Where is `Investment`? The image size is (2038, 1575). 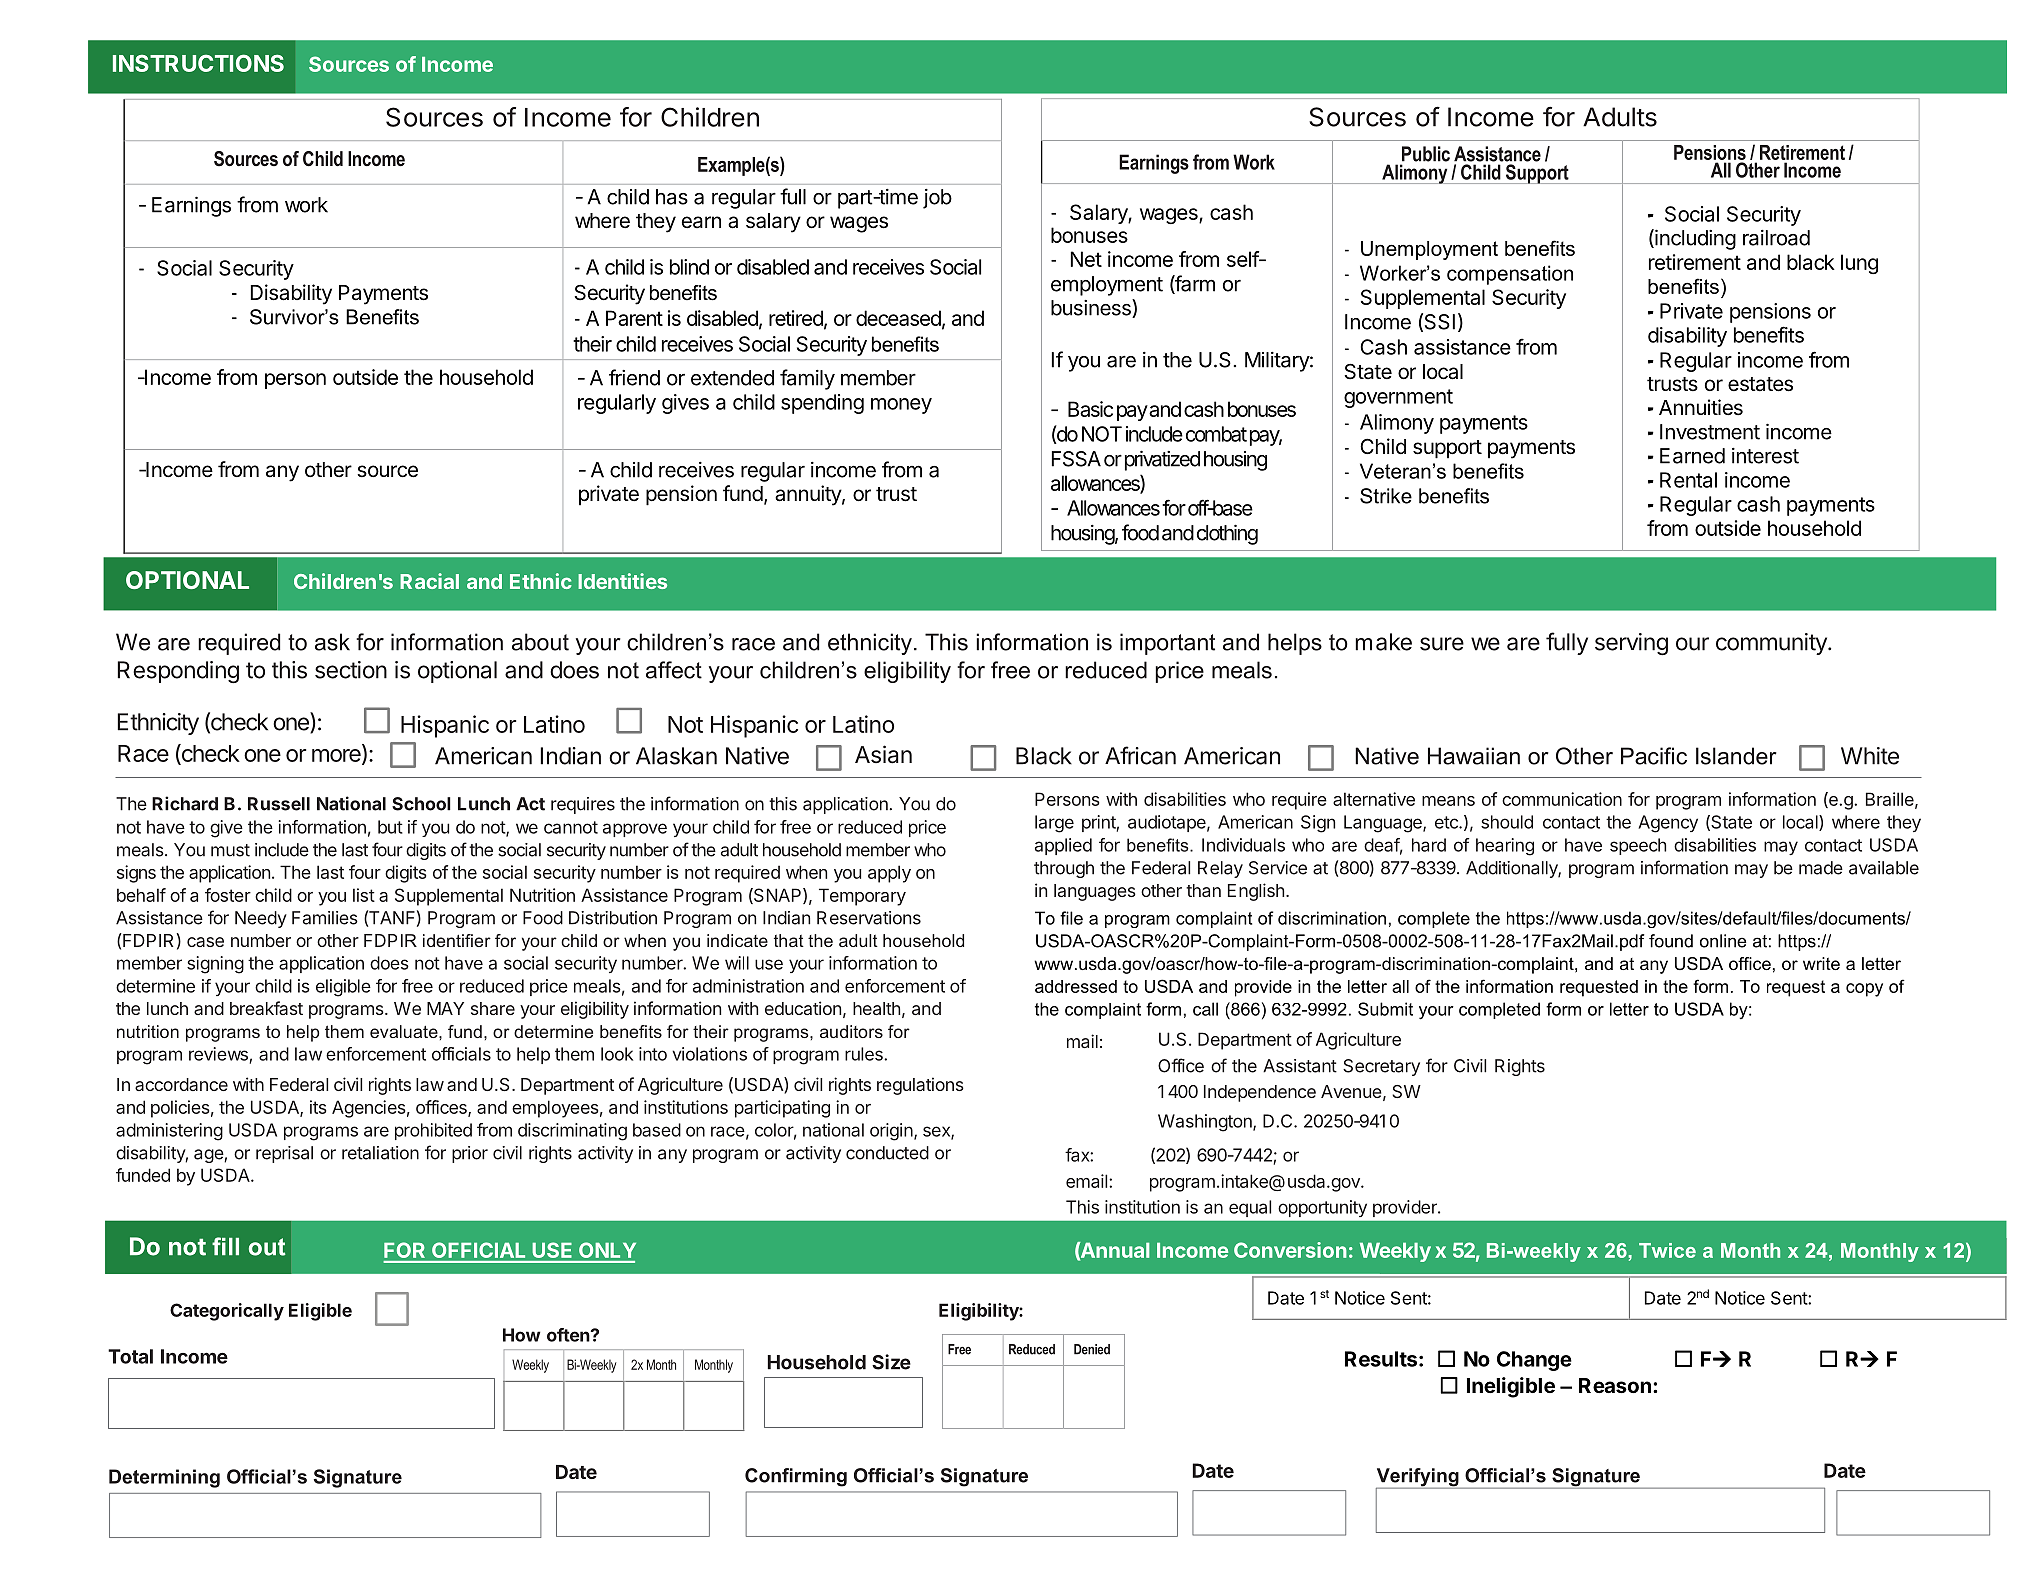 Investment is located at coordinates (1710, 432).
